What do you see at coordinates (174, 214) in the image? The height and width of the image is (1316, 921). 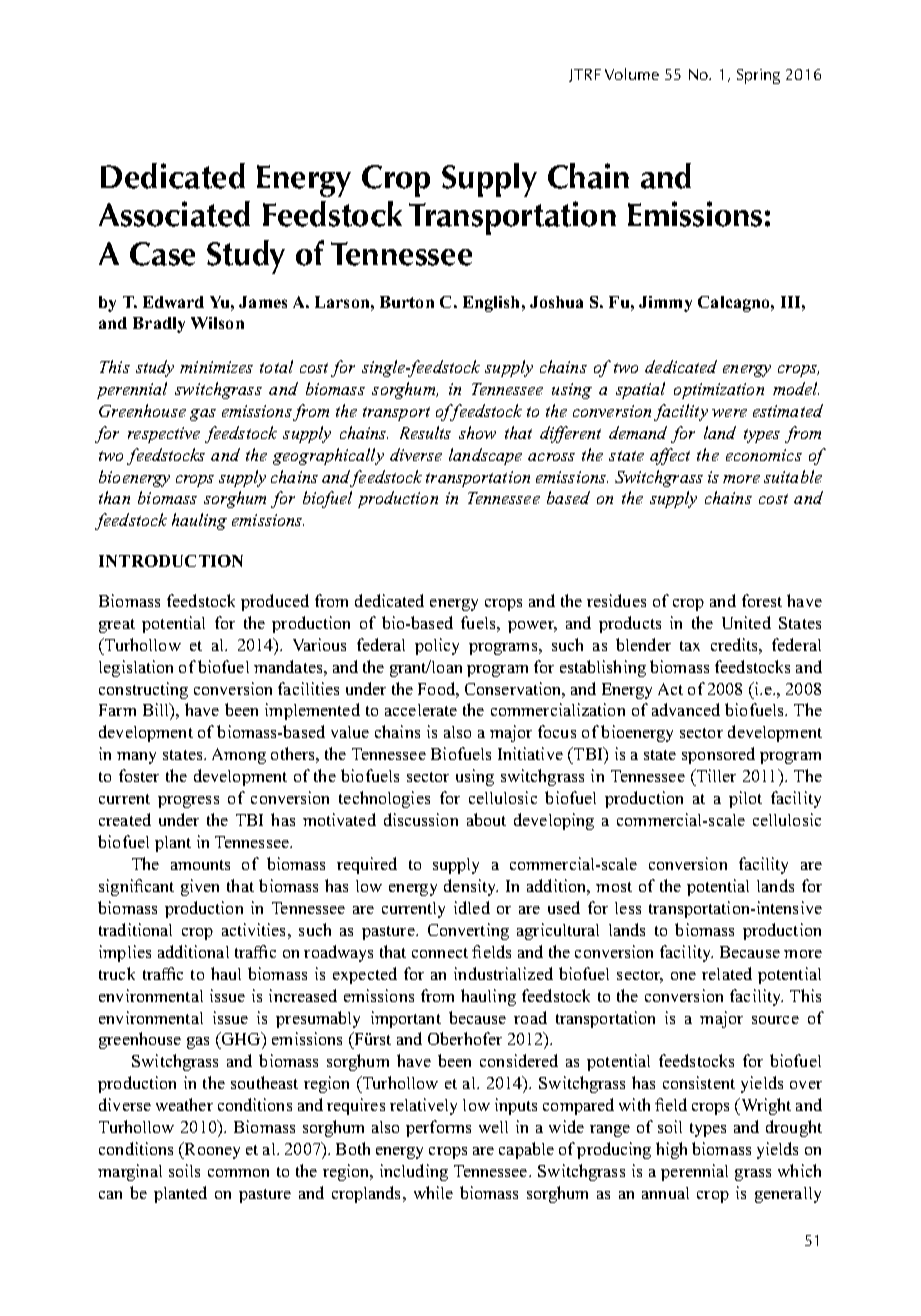 I see `Associated` at bounding box center [174, 214].
